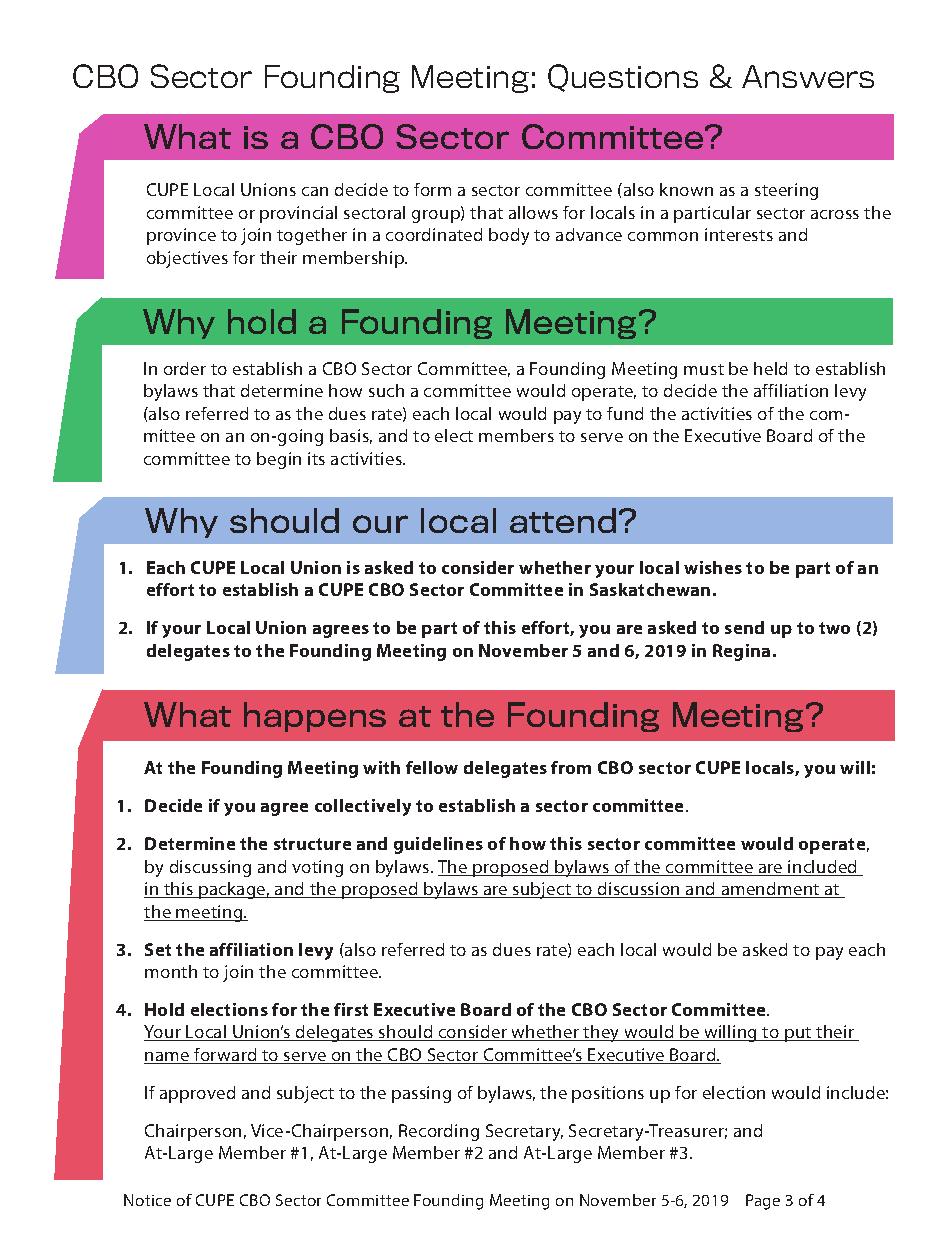 This screenshot has width=952, height=1233. Describe the element at coordinates (770, 890) in the screenshot. I see `amendment` at that location.
